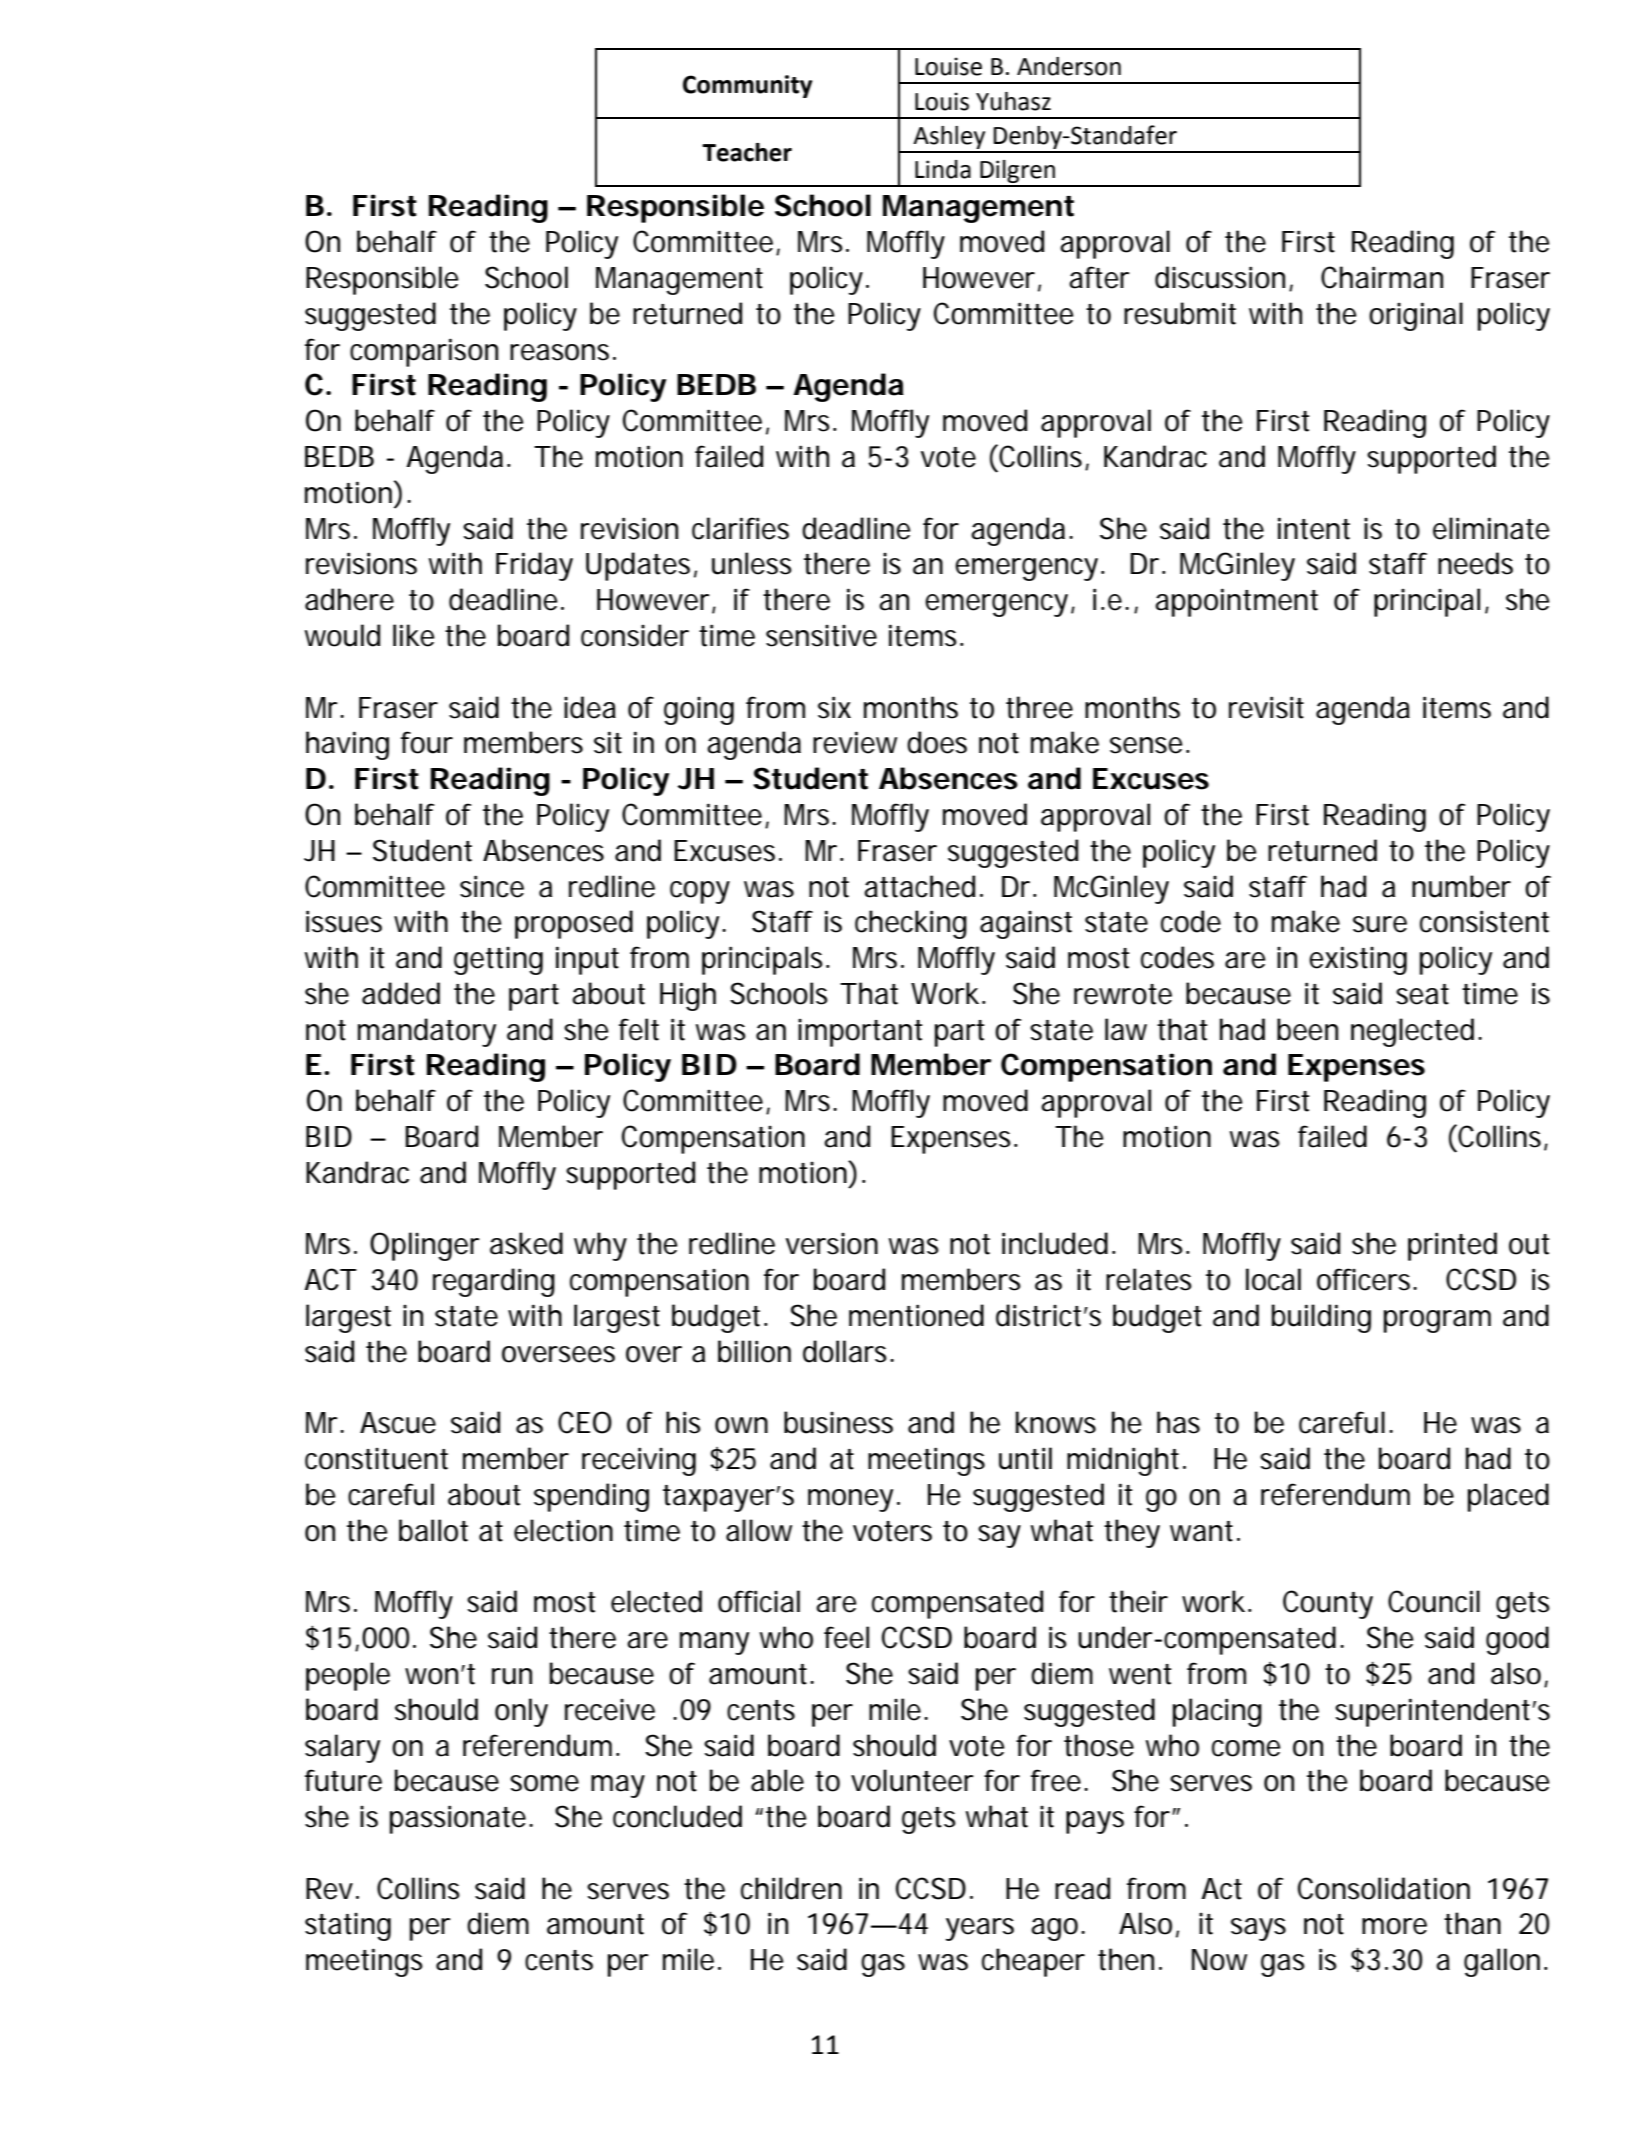 The width and height of the screenshot is (1650, 2135). What do you see at coordinates (427, 1032) in the screenshot?
I see `mandatory` at bounding box center [427, 1032].
